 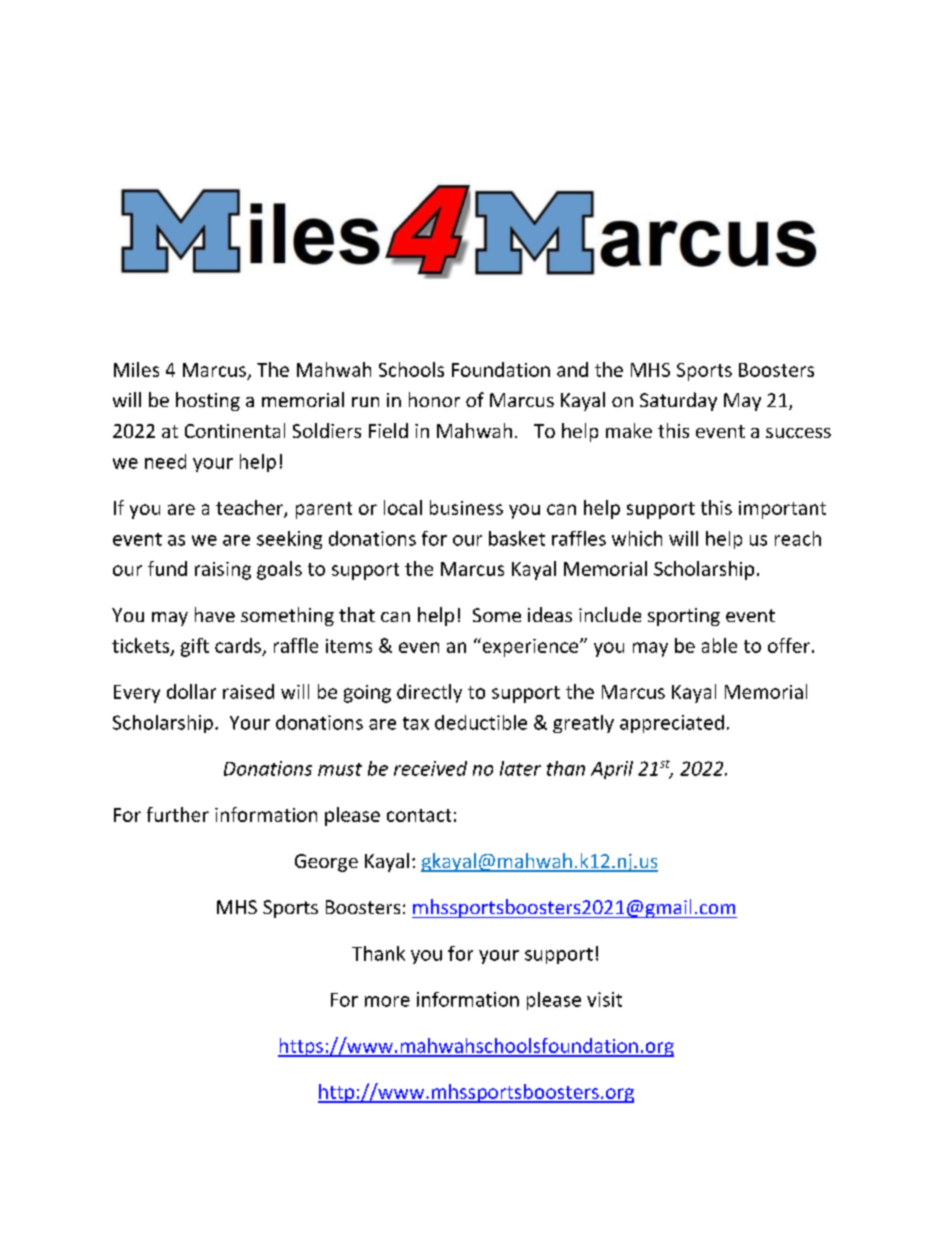 I want to click on able, so click(x=719, y=645).
